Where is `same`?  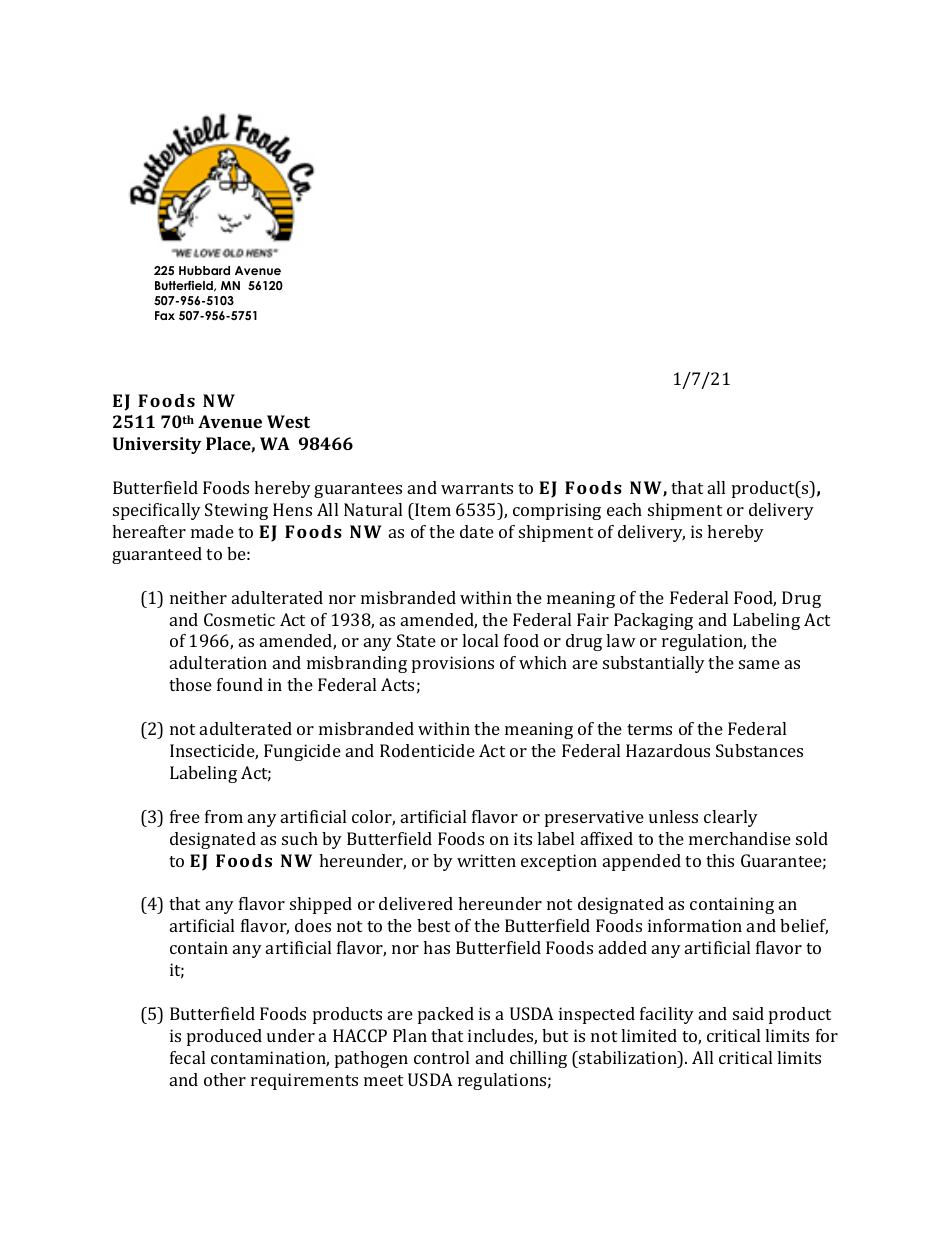 same is located at coordinates (759, 664).
